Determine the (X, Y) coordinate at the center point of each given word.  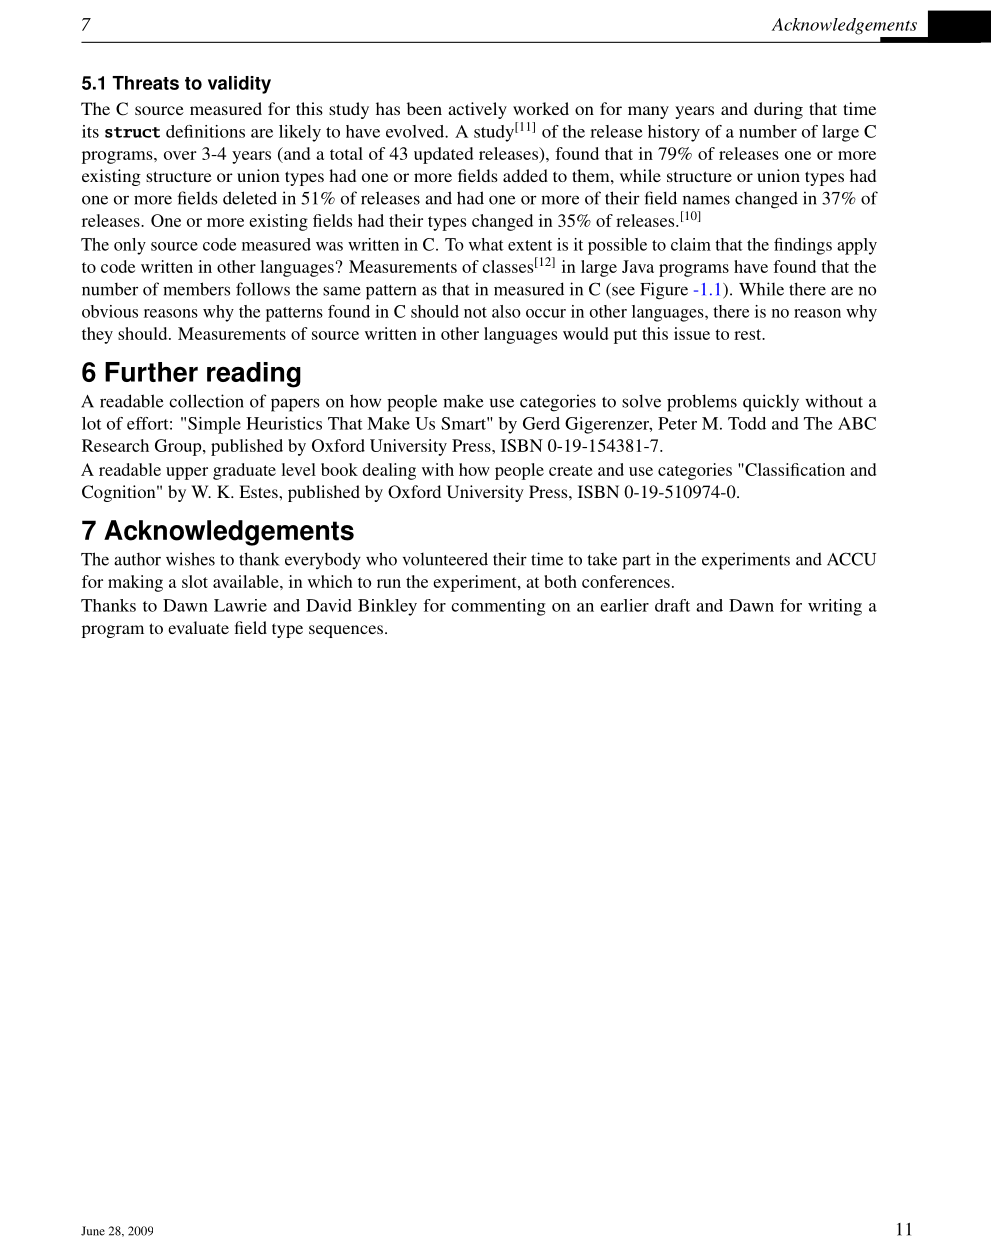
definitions (205, 131)
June (93, 1231)
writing (835, 607)
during (778, 110)
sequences (346, 631)
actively (477, 110)
